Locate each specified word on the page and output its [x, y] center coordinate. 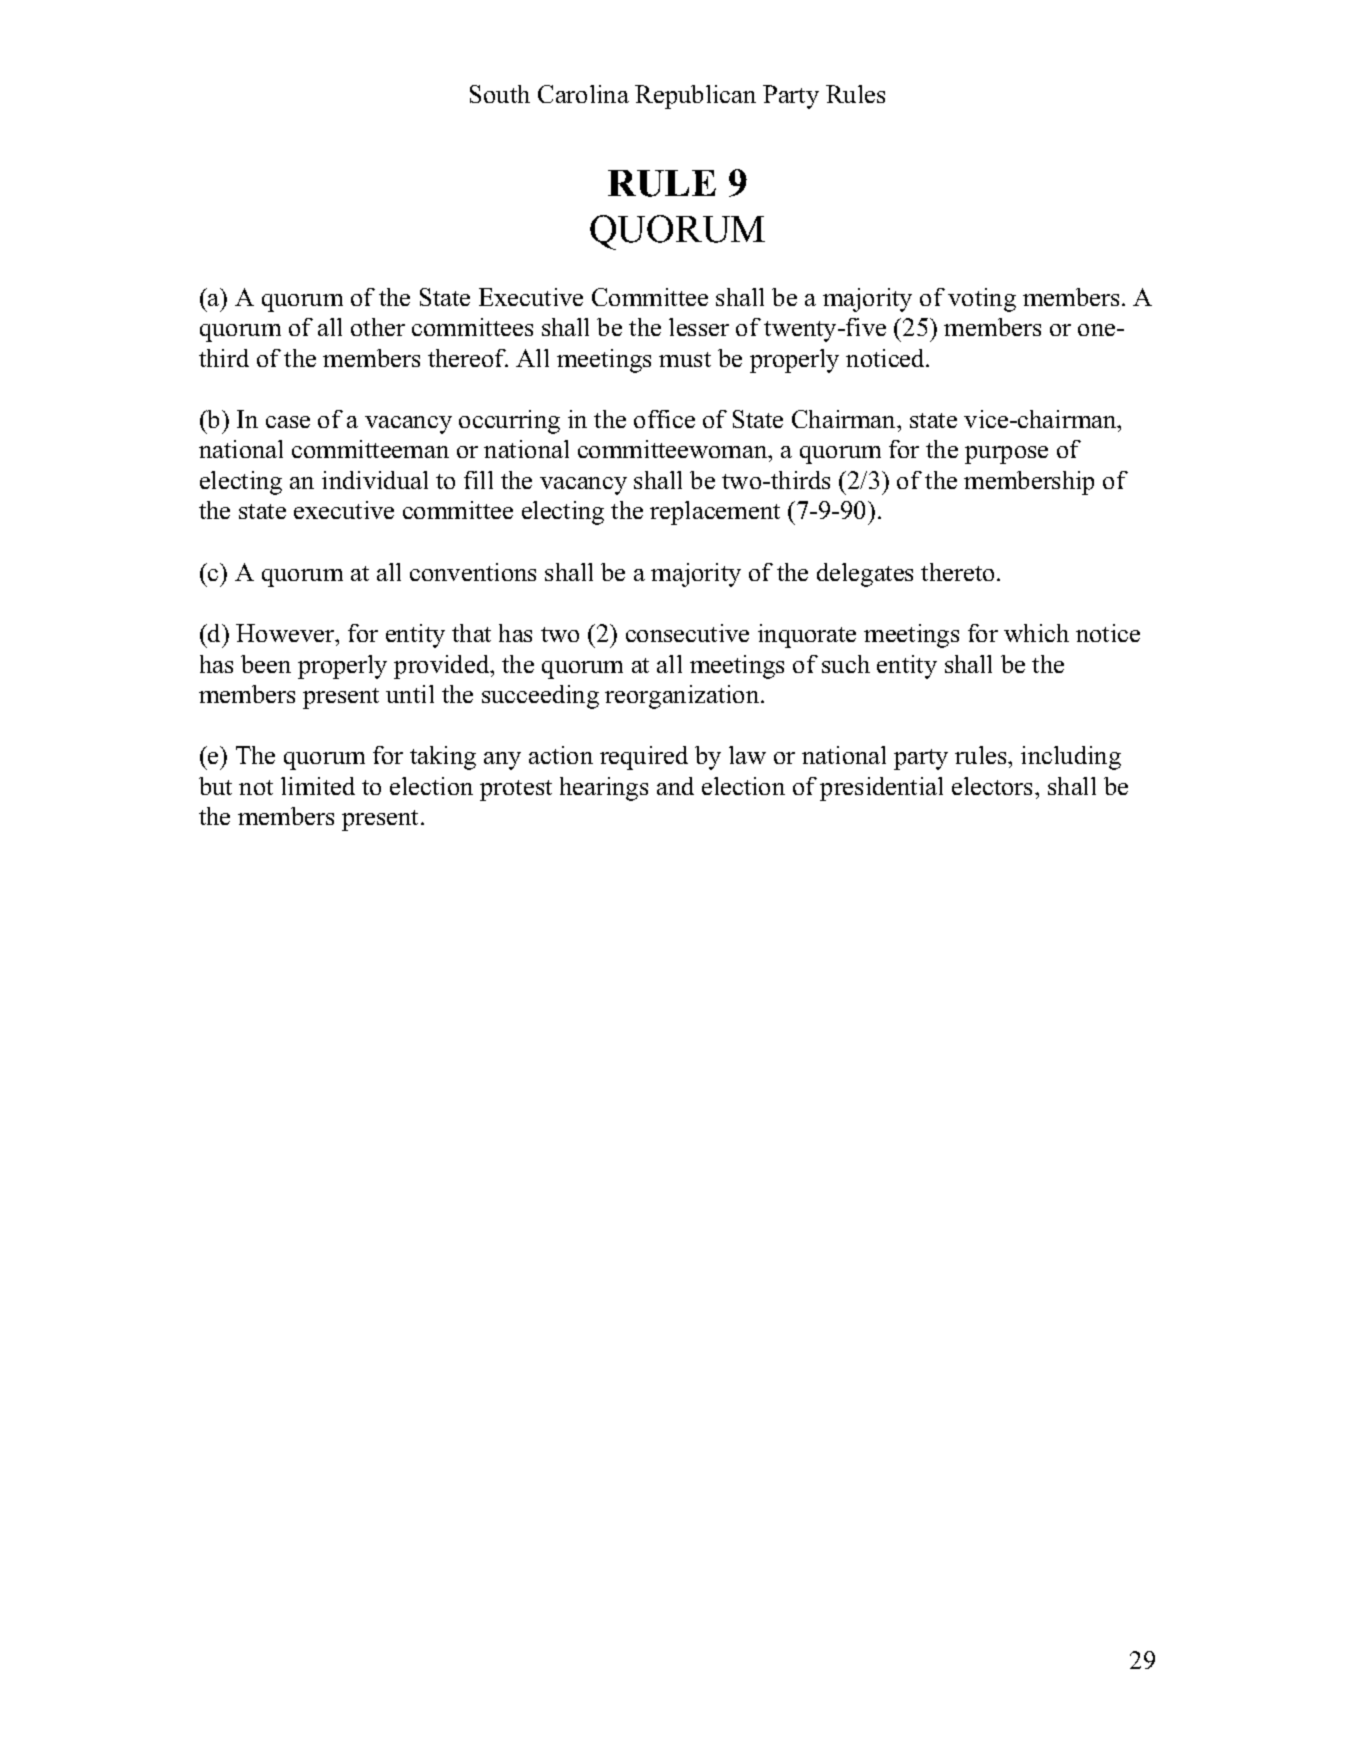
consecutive [687, 633]
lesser [699, 327]
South [500, 94]
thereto [957, 572]
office [664, 419]
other [378, 327]
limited [318, 786]
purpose [1006, 455]
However [286, 633]
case [288, 422]
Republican [695, 97]
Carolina [583, 94]
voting [982, 300]
